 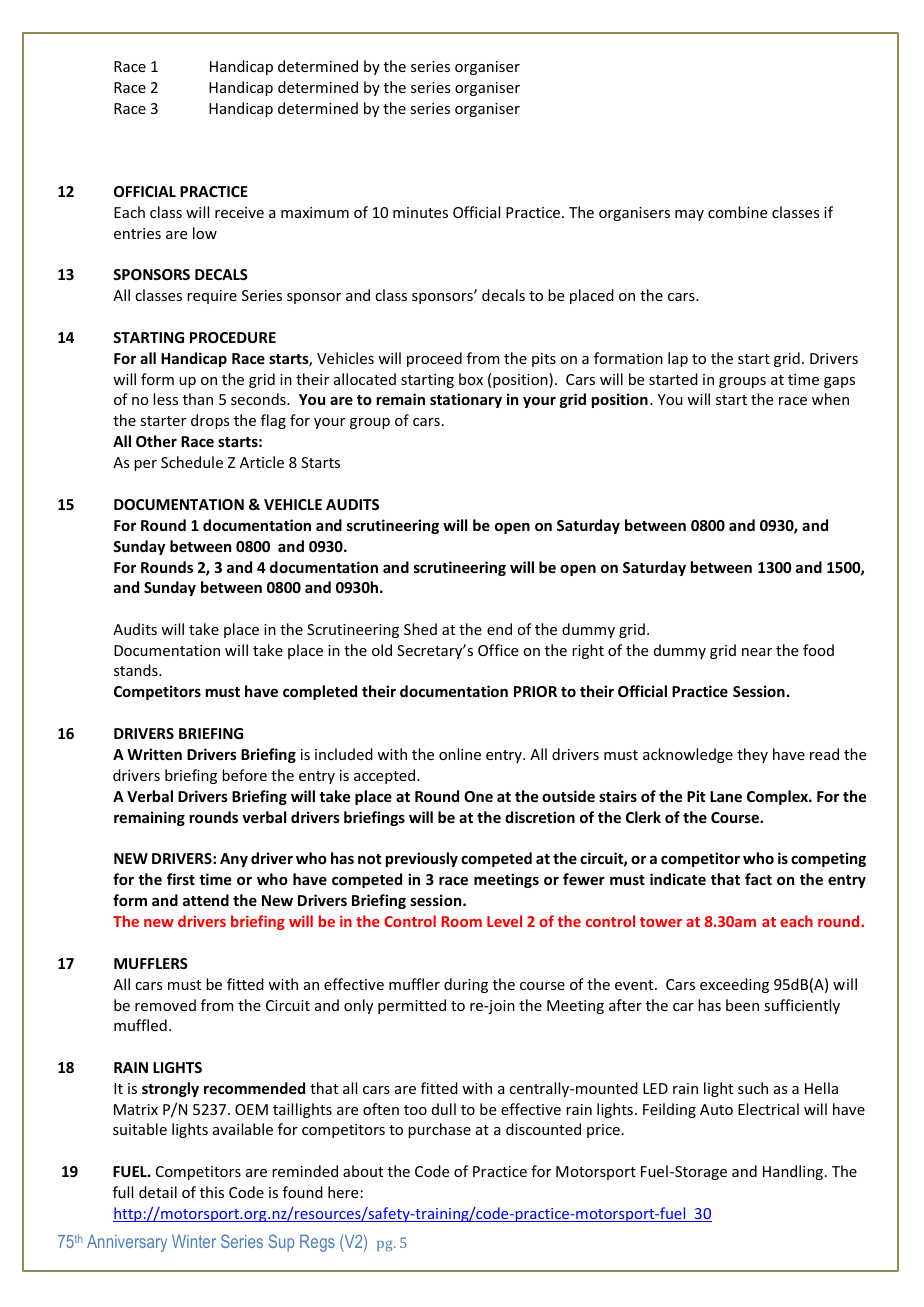 What do you see at coordinates (466, 400) in the screenshot?
I see `stationary` at bounding box center [466, 400].
